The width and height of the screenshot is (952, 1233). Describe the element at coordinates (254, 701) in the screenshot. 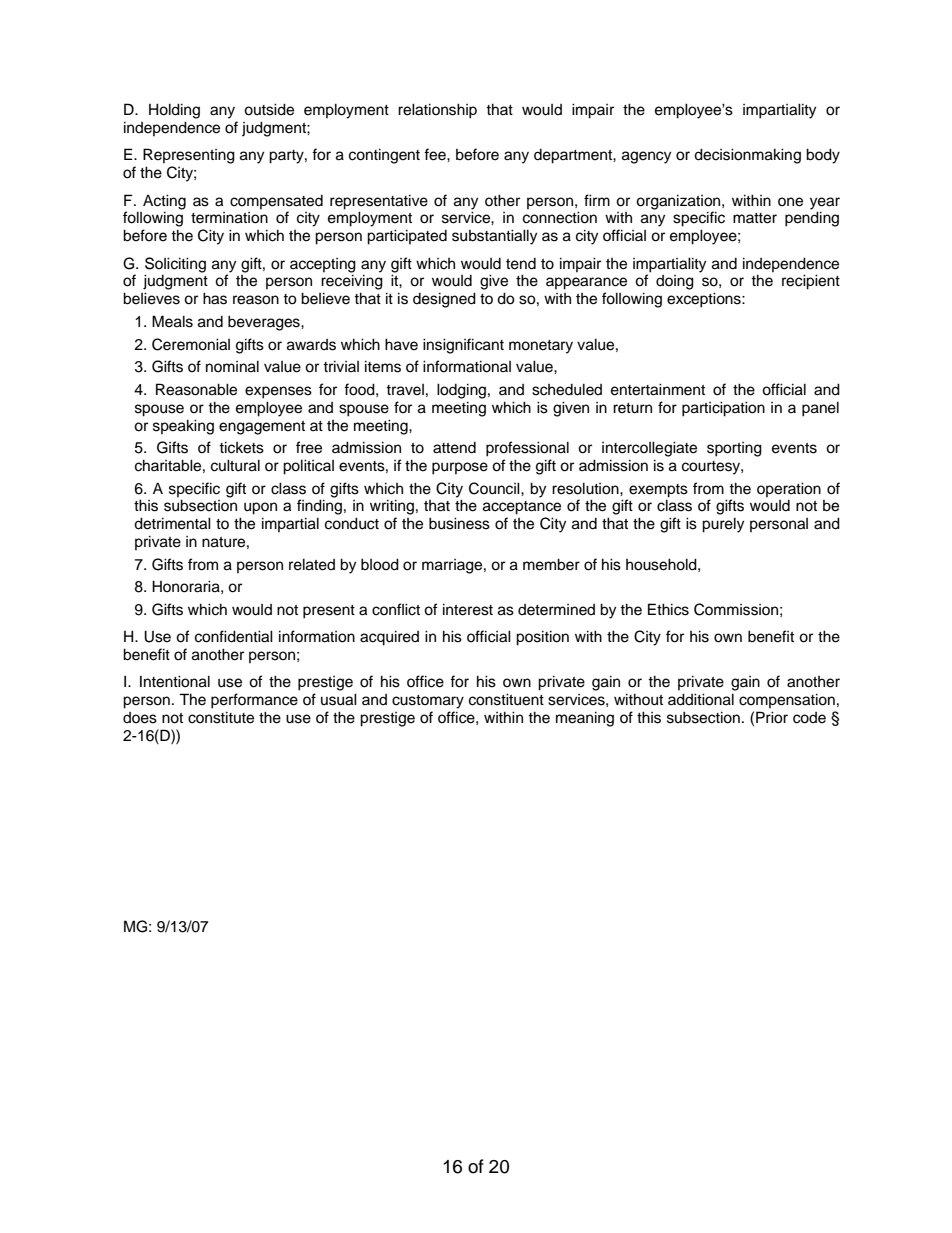

I see `performance` at that location.
